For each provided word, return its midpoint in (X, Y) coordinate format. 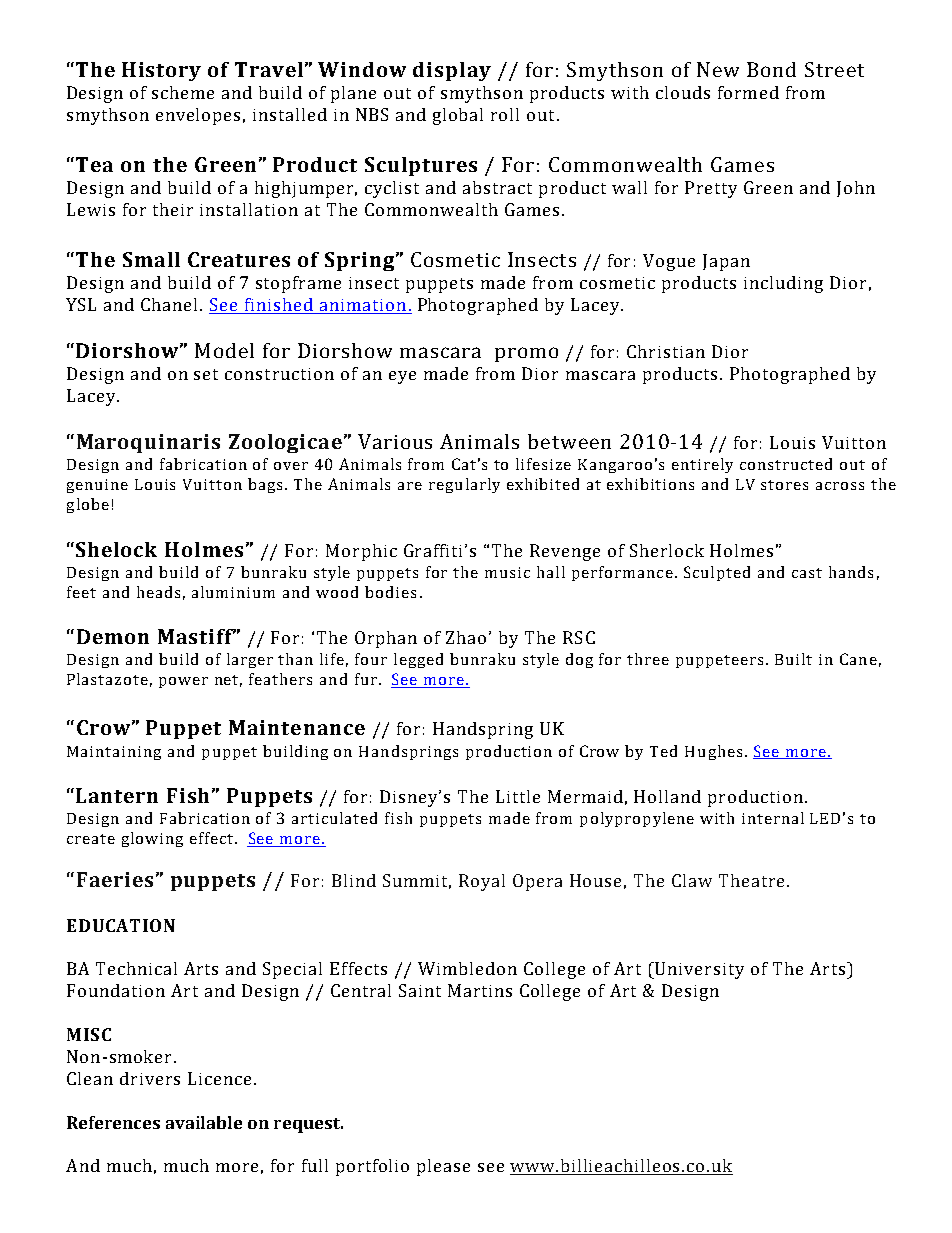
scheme (183, 92)
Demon (113, 636)
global (458, 116)
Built (793, 659)
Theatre (751, 880)
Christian (666, 351)
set (206, 374)
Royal (482, 882)
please (443, 1167)
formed (748, 92)
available (204, 1122)
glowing (152, 839)
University (698, 970)
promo (526, 354)
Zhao (466, 637)
